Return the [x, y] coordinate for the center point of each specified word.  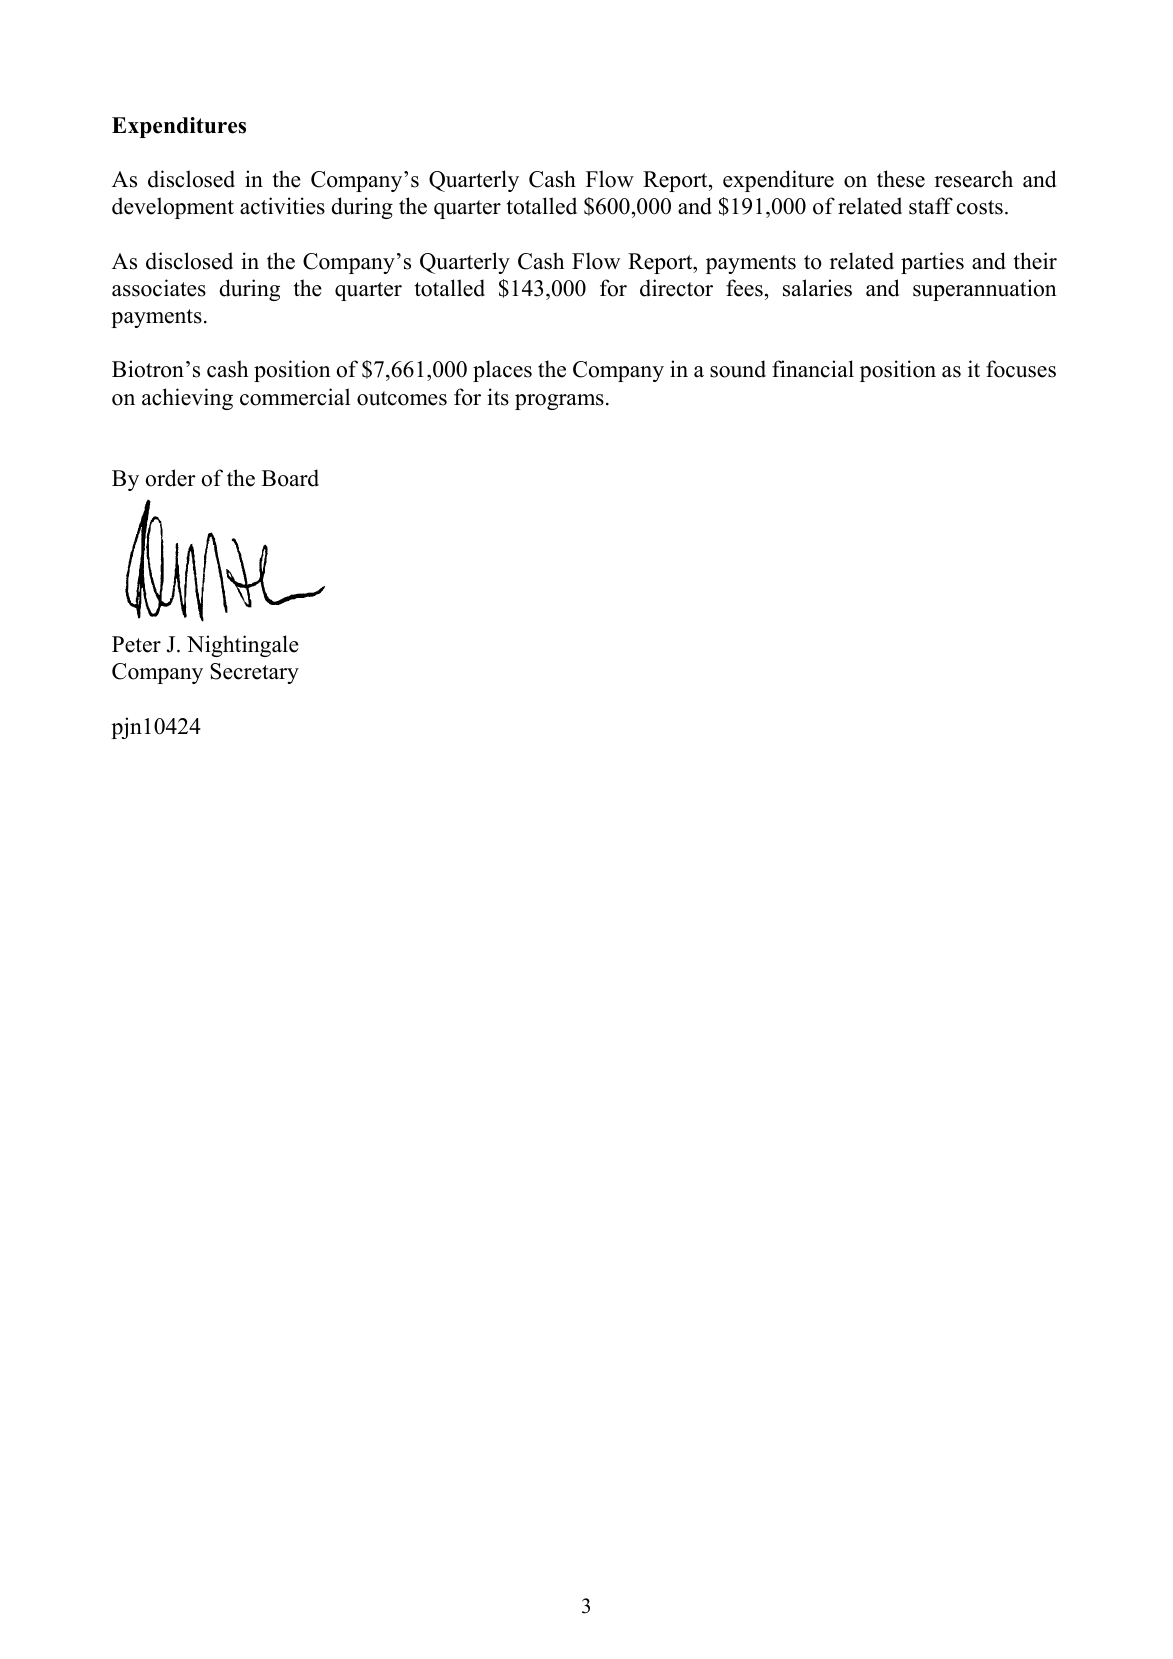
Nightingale [243, 646]
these [901, 179]
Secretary [254, 673]
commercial [295, 397]
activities [282, 206]
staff [931, 206]
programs [559, 402]
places [502, 371]
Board [290, 478]
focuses [1021, 369]
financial [813, 369]
